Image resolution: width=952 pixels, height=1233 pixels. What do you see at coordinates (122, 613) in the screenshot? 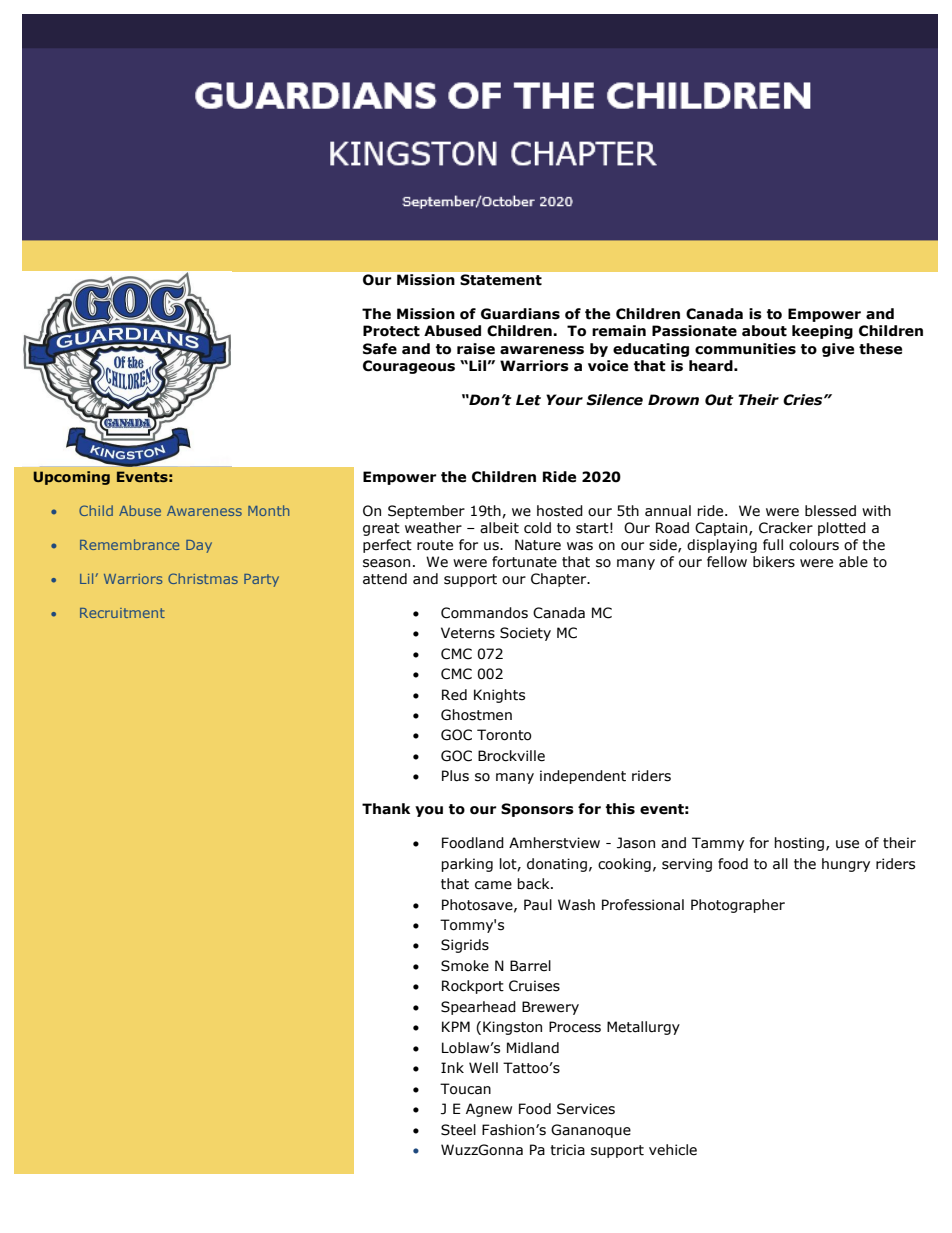
I see `Recruitment` at bounding box center [122, 613].
